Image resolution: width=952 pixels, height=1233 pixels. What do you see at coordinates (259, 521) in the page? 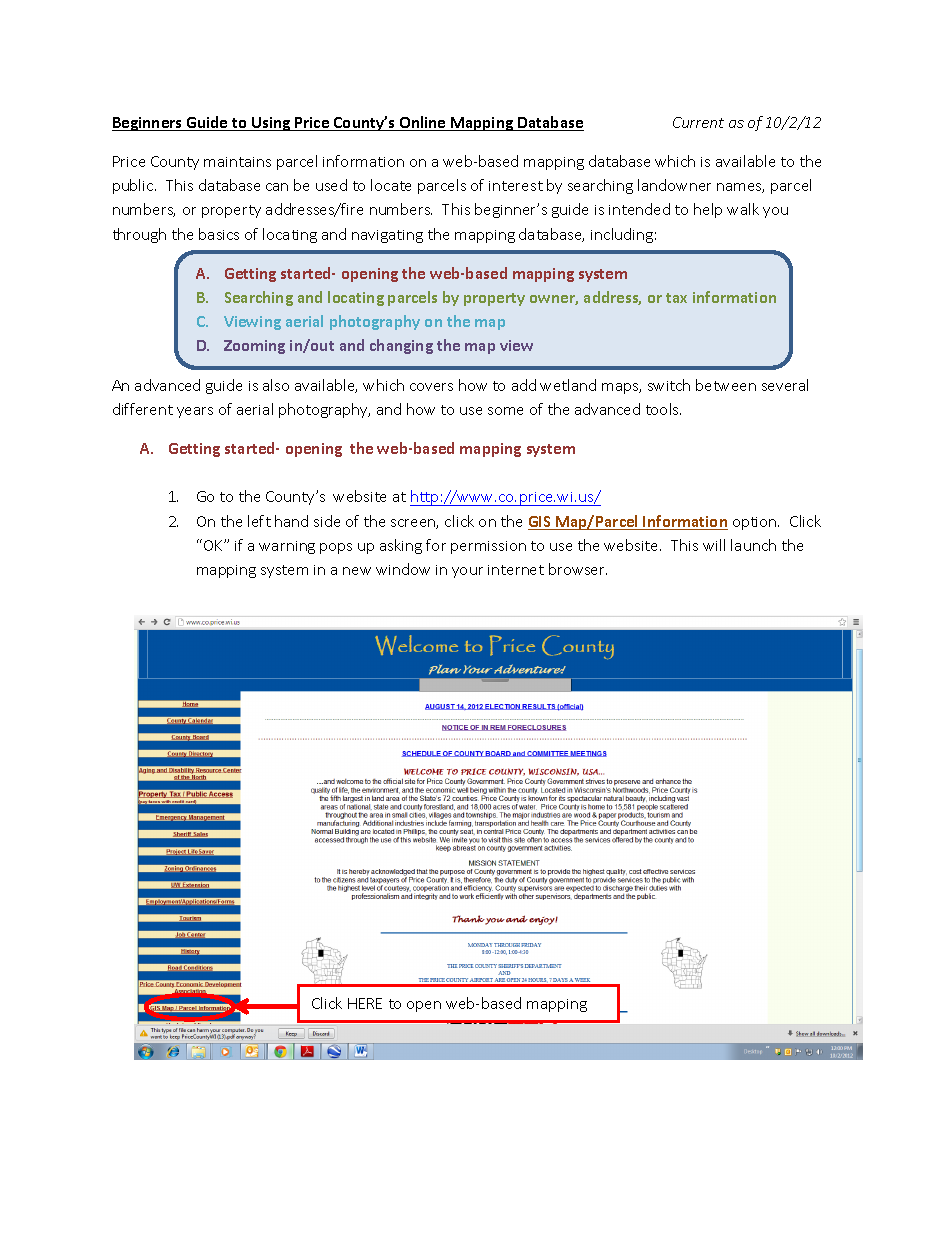
I see `left` at bounding box center [259, 521].
